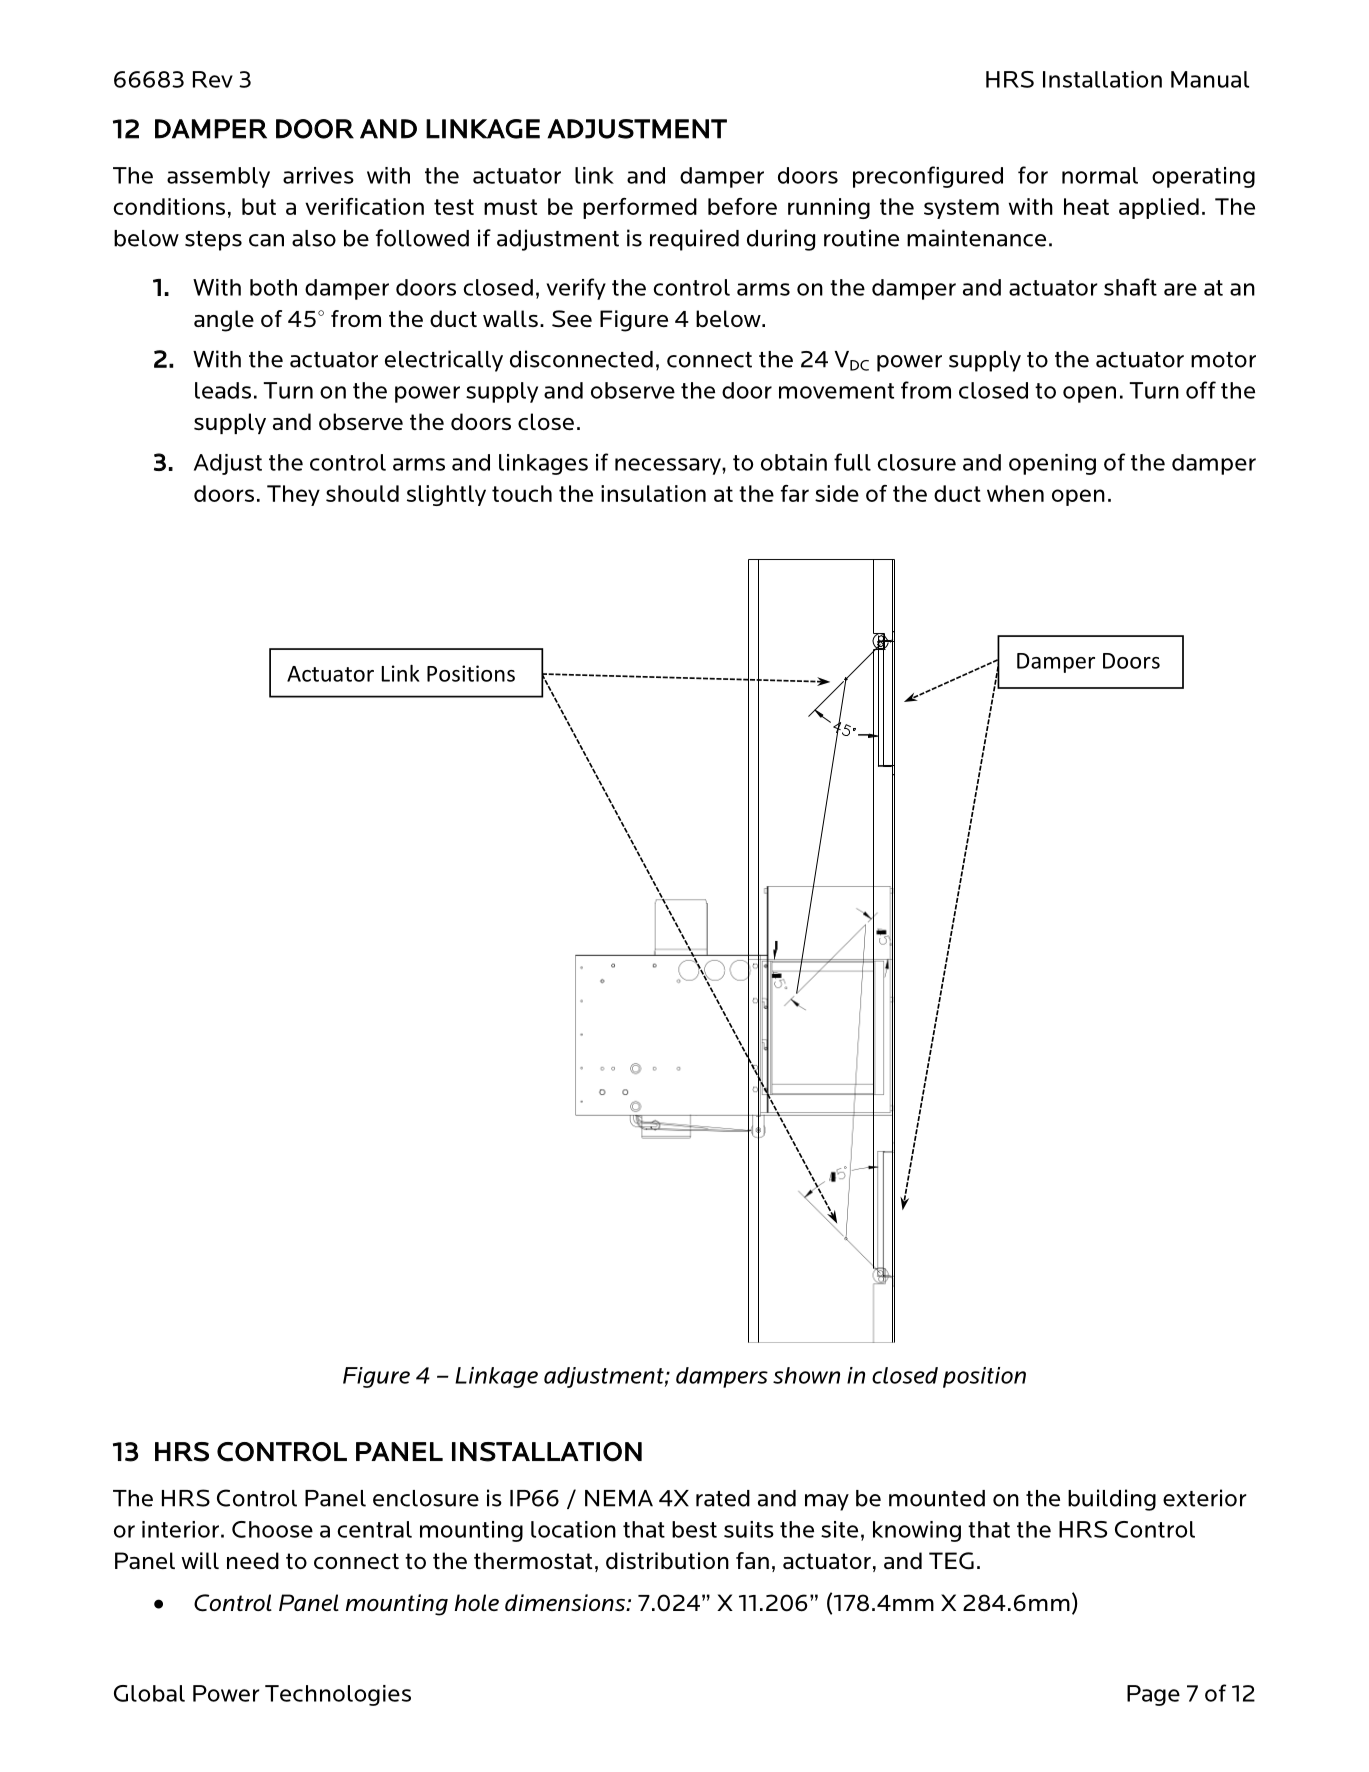 The width and height of the screenshot is (1369, 1772). I want to click on when, so click(1015, 493).
